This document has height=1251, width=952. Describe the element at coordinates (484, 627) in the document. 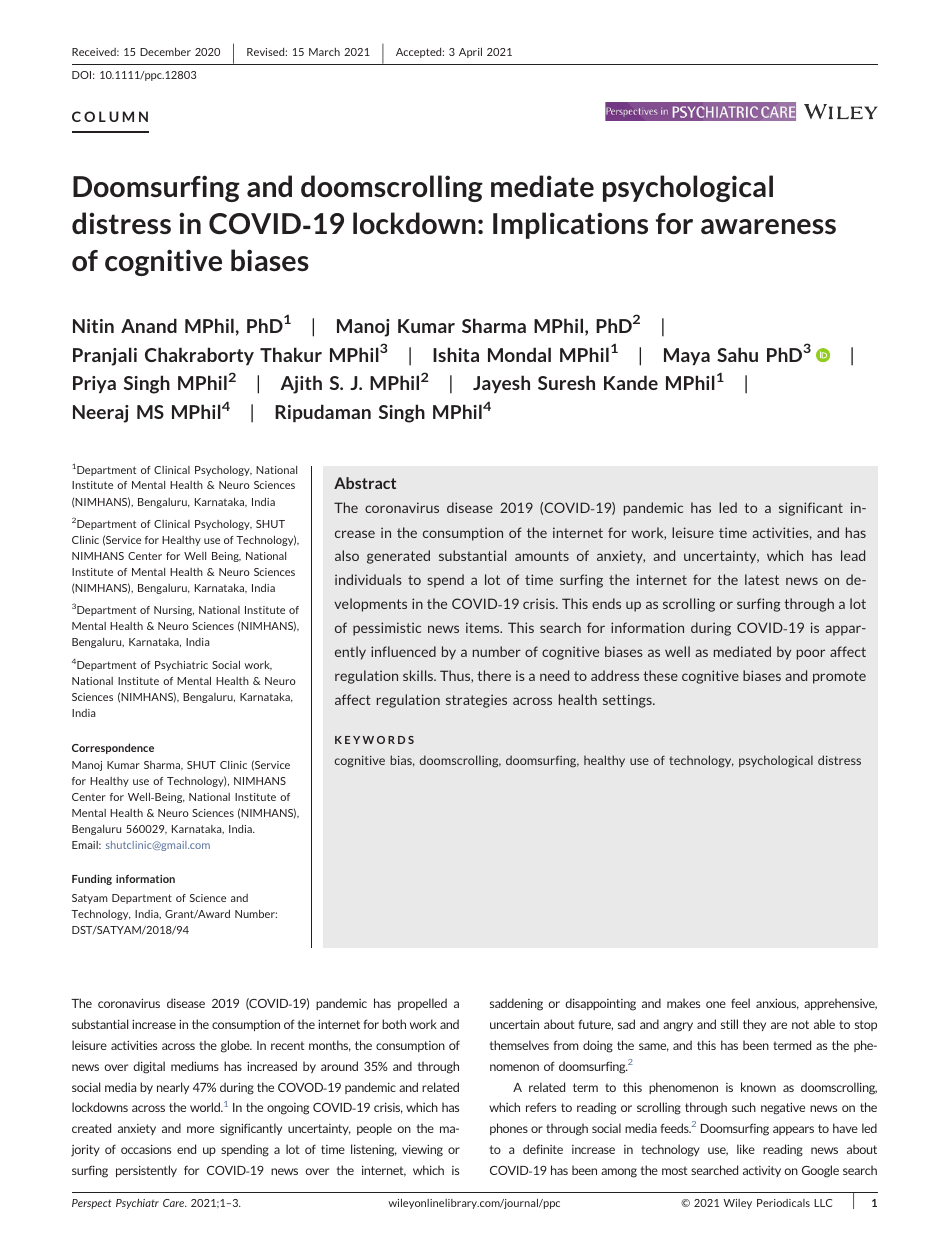

I see `items` at that location.
